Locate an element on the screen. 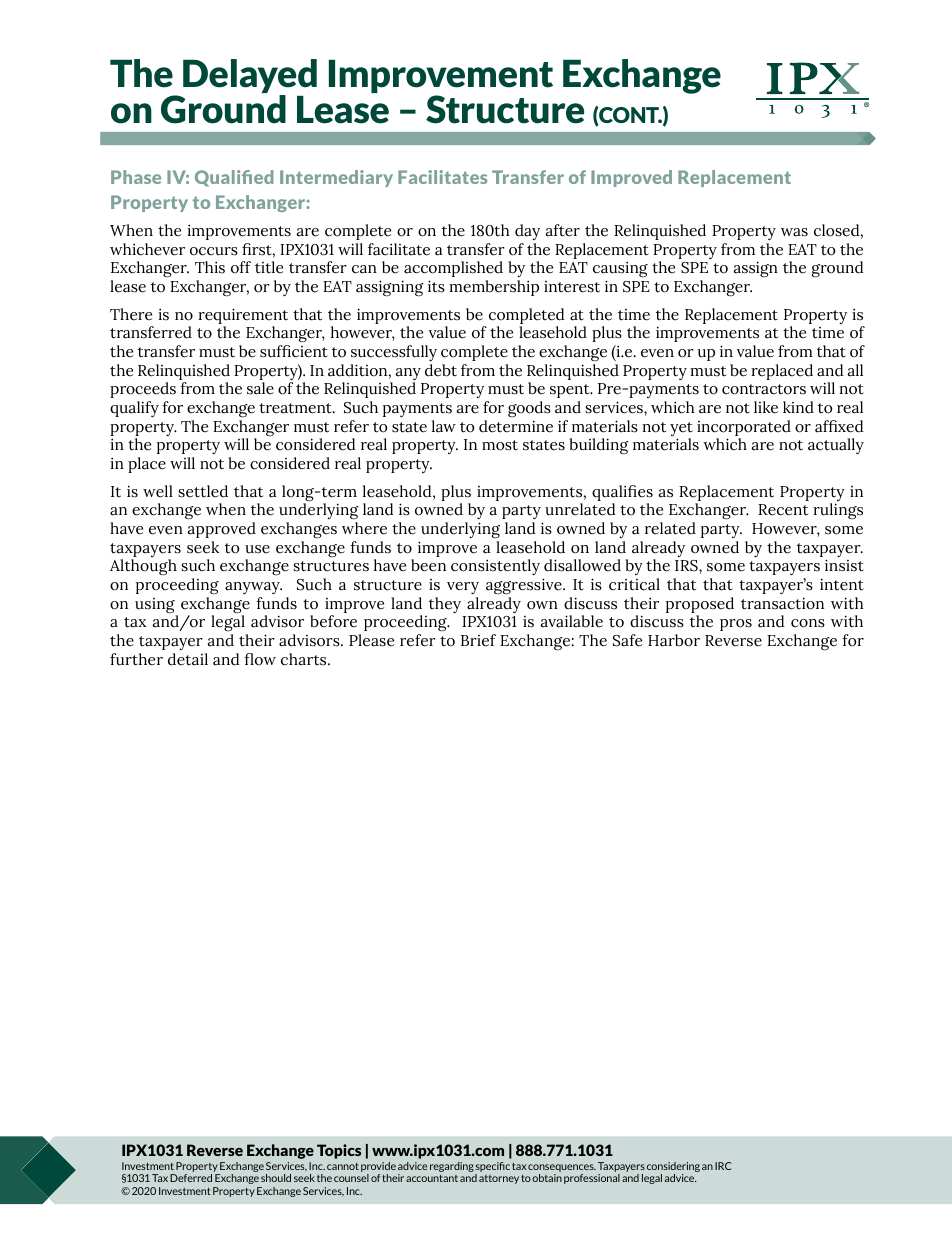 This screenshot has height=1233, width=952. detail is located at coordinates (188, 659).
